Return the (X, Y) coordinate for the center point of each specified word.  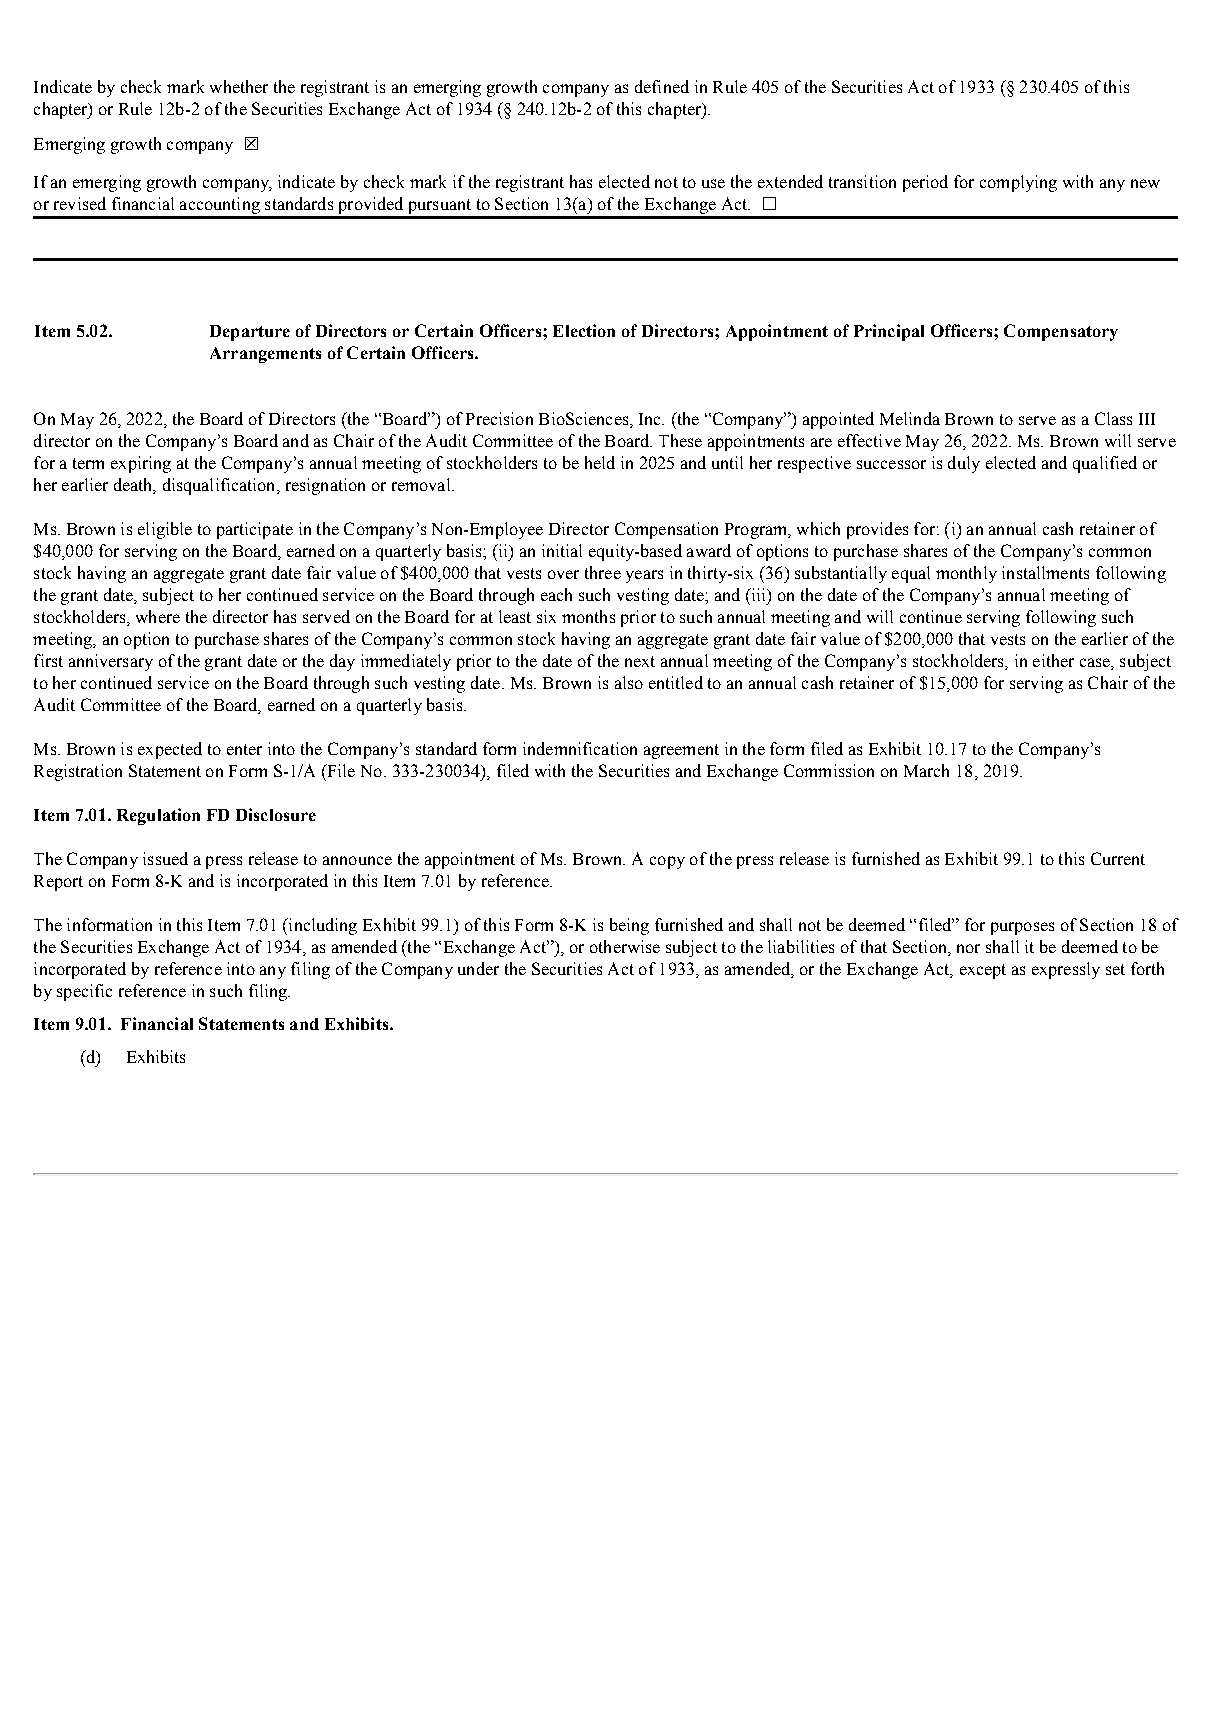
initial (562, 550)
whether (239, 86)
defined (662, 86)
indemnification (580, 748)
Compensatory (1061, 332)
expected (170, 750)
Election (584, 330)
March (926, 770)
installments (1045, 572)
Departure (250, 333)
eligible (165, 530)
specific (84, 992)
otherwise (625, 946)
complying (1018, 183)
